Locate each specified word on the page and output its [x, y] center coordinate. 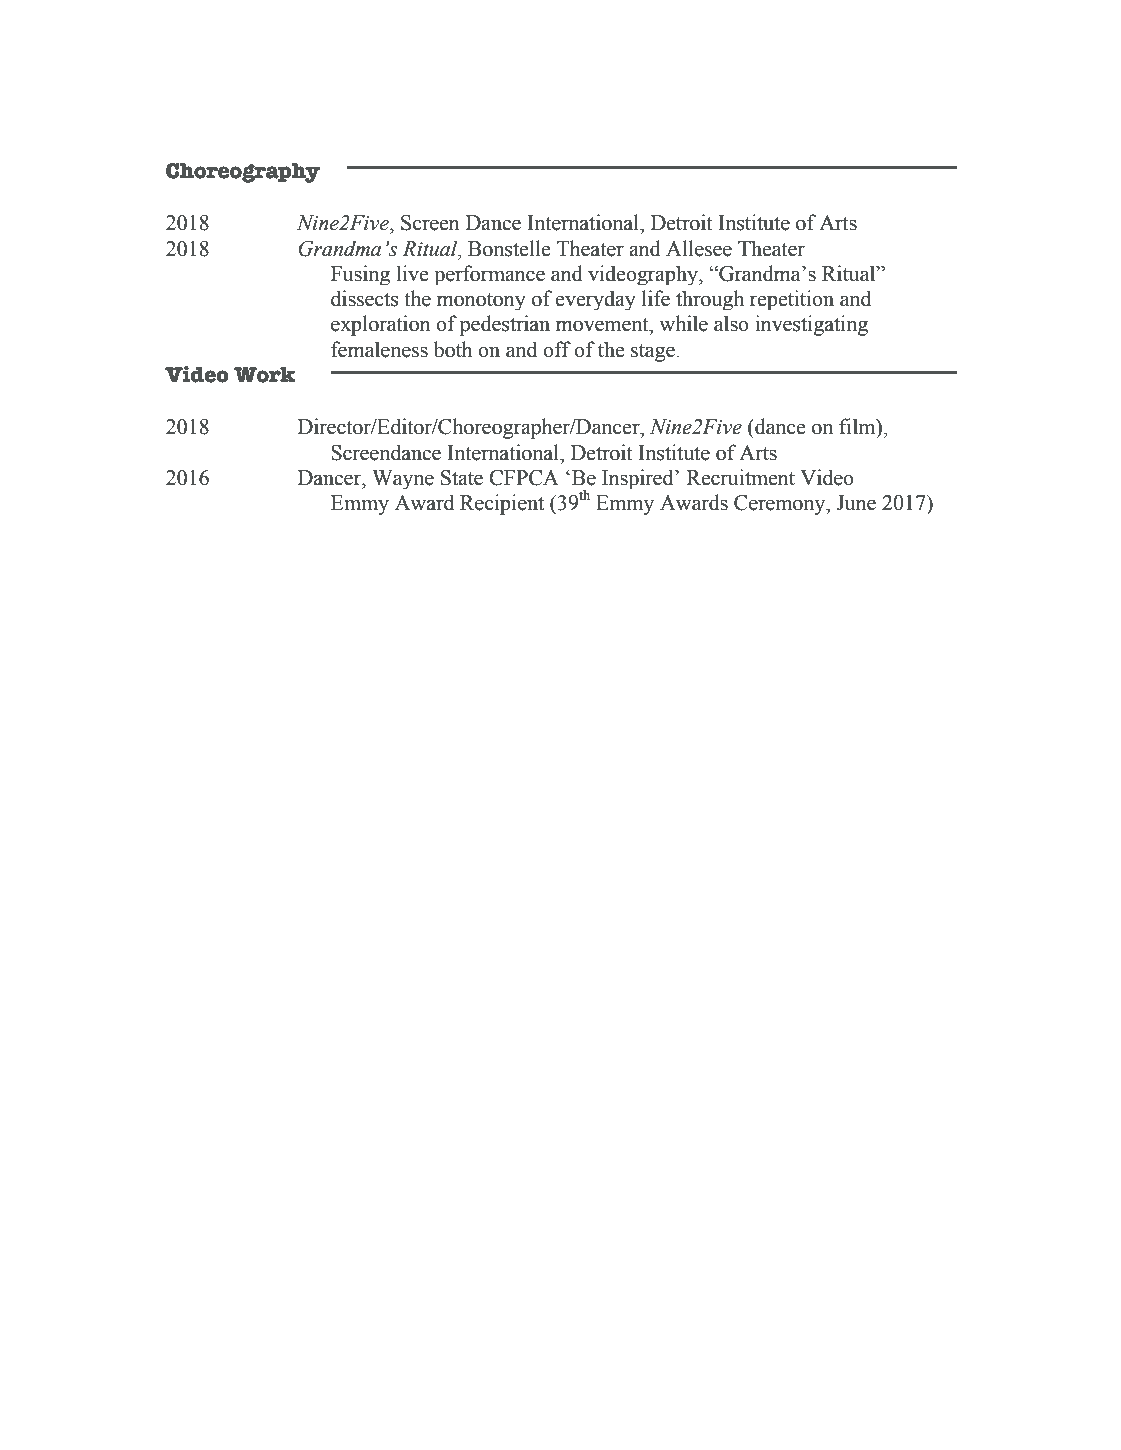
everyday [595, 300]
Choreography [243, 173]
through [710, 300]
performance [489, 275]
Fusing [360, 275]
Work [265, 375]
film [858, 427]
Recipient [502, 504]
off [557, 349]
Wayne [403, 479]
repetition [792, 300]
